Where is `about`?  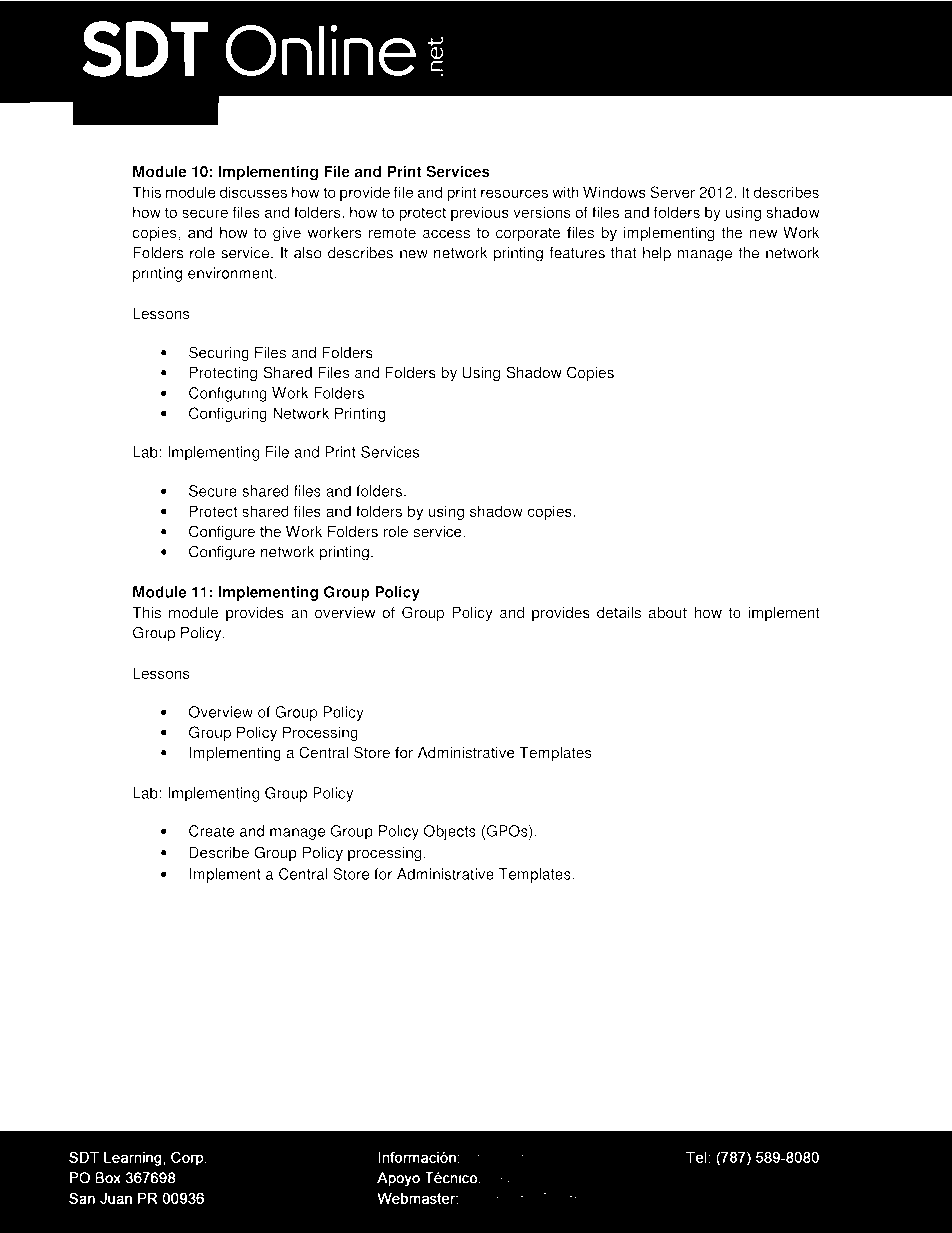 about is located at coordinates (667, 612).
